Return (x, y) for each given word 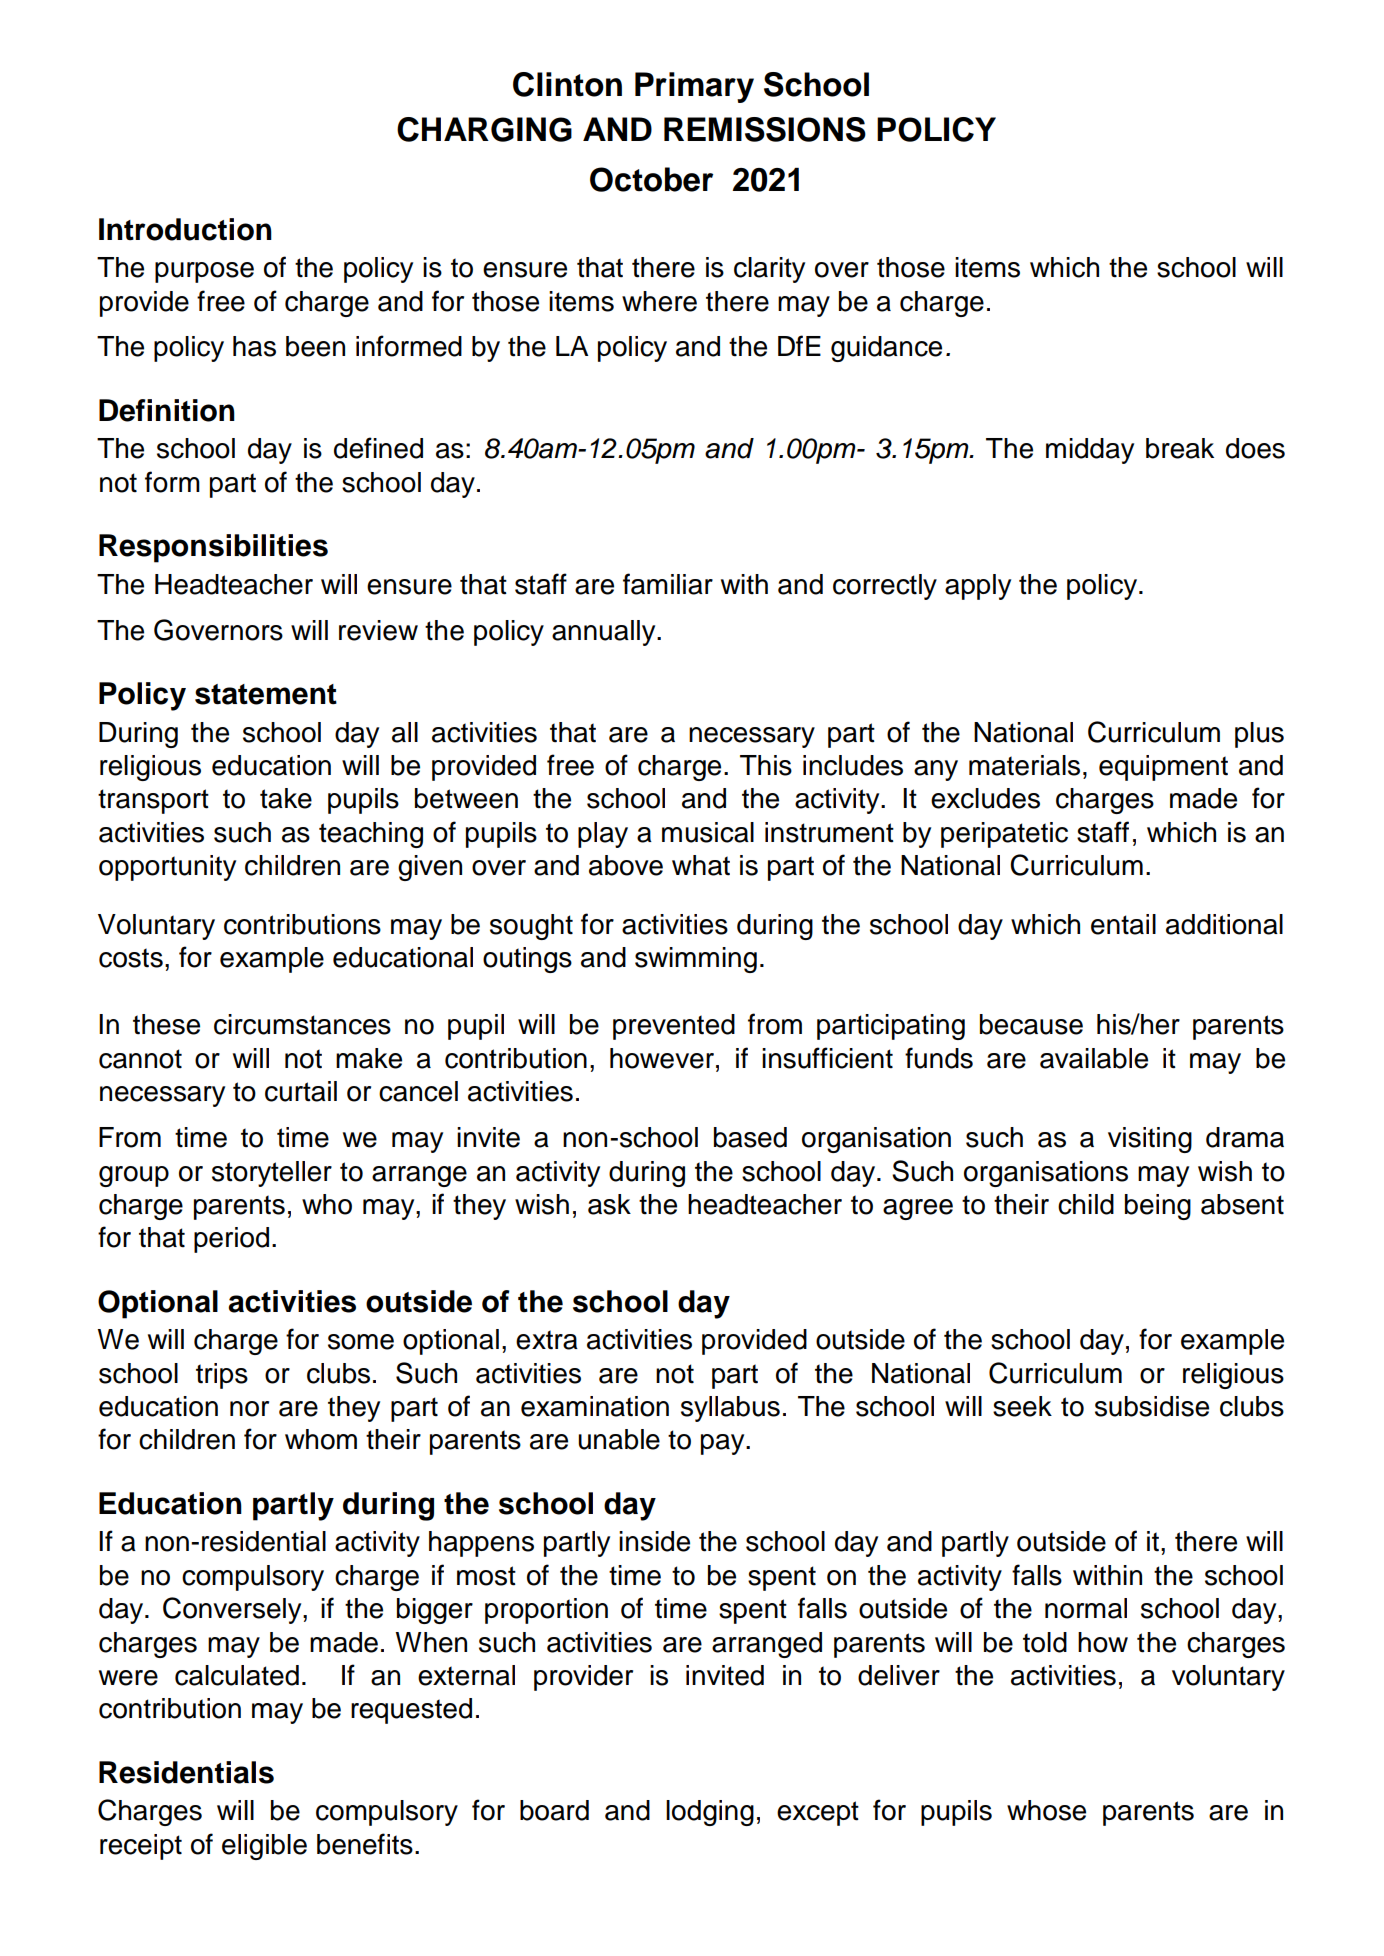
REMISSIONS (765, 129)
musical (708, 832)
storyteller (272, 1174)
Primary (694, 87)
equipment (1163, 768)
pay (724, 1444)
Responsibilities (213, 548)
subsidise (1152, 1406)
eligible (264, 1847)
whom (321, 1439)
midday (1090, 451)
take (286, 798)
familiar (668, 584)
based (750, 1137)
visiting (1150, 1140)
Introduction (185, 229)
